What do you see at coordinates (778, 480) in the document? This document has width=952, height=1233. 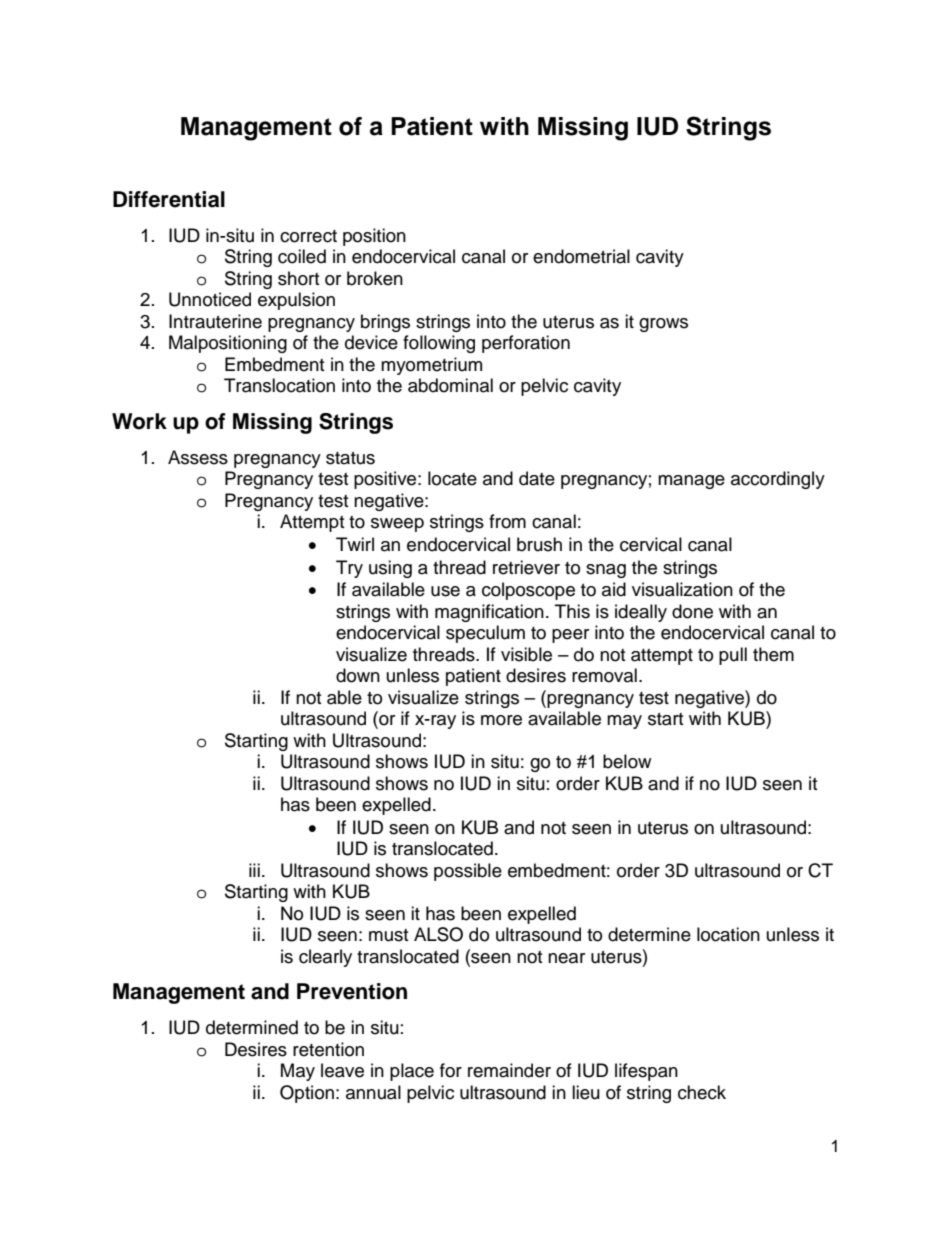 I see `accordingly` at bounding box center [778, 480].
